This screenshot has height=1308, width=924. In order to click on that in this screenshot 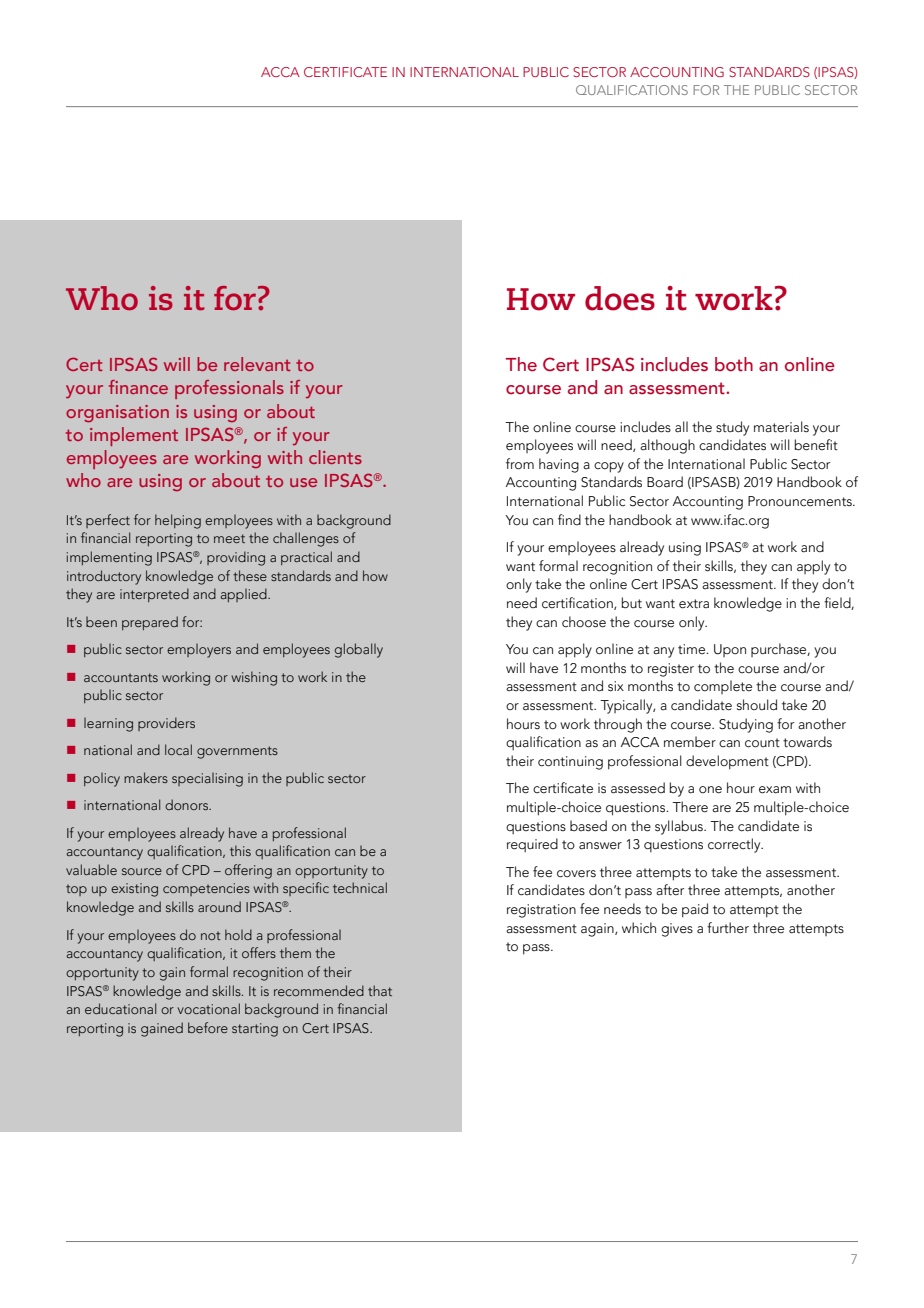, I will do `click(380, 990)`.
